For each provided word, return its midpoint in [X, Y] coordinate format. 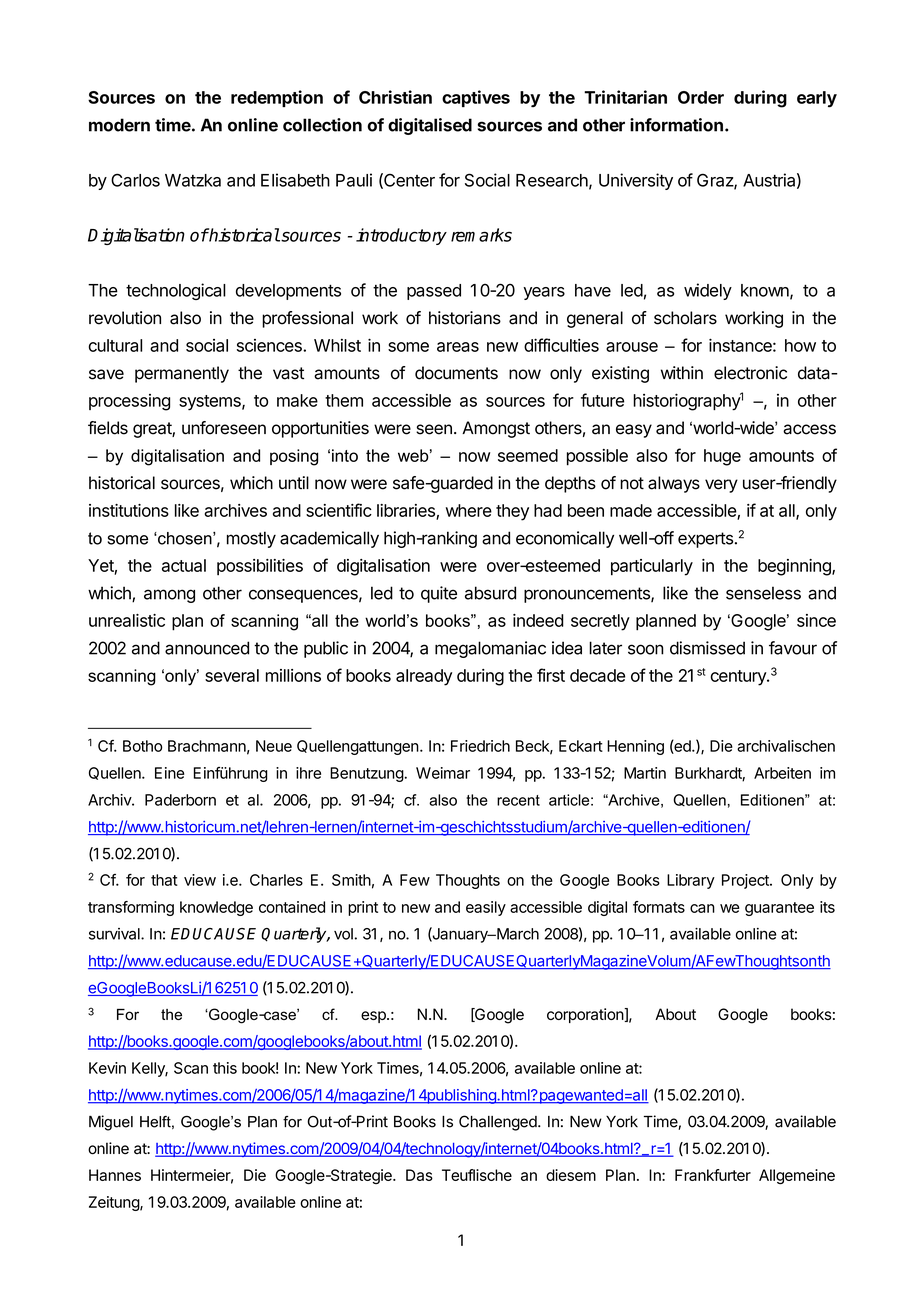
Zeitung [115, 1203]
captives [476, 98]
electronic [750, 373]
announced [207, 648]
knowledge [216, 908]
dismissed [707, 648]
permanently [182, 374]
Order [701, 97]
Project [746, 881]
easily [486, 908]
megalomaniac [490, 649]
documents [456, 373]
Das [419, 1175]
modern [119, 125]
